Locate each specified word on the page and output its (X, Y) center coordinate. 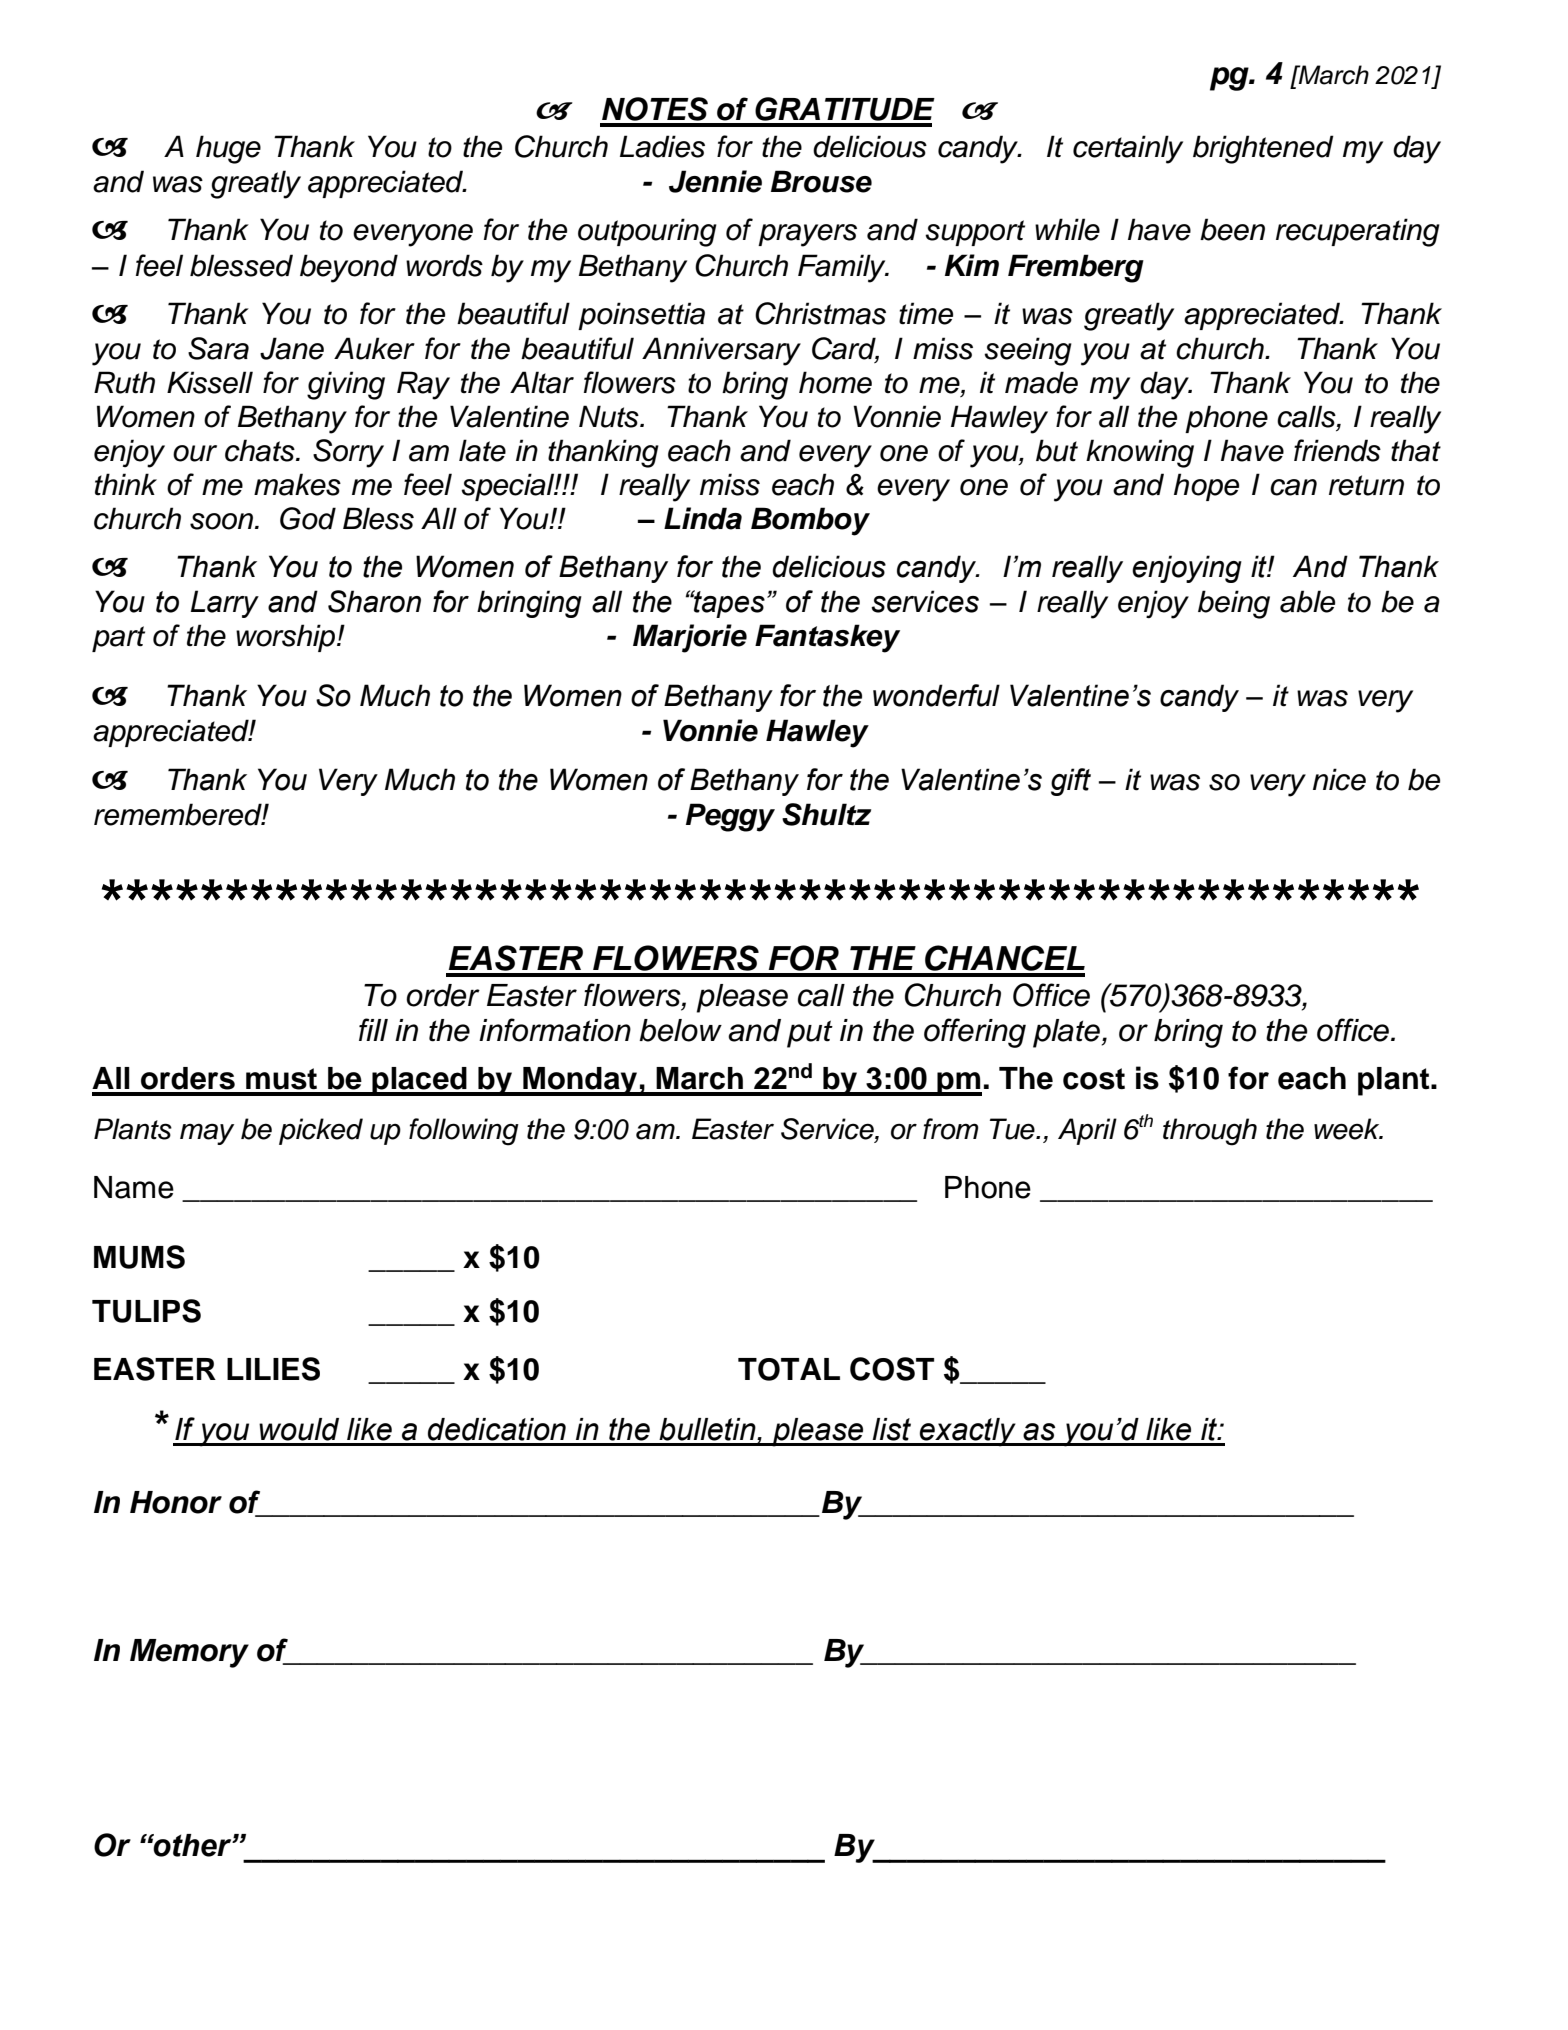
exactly (968, 1432)
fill (373, 1029)
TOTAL (789, 1369)
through (1210, 1132)
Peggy (730, 817)
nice (1339, 779)
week (1348, 1129)
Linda (703, 518)
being (1234, 604)
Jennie (715, 181)
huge (228, 149)
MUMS (139, 1257)
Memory (189, 1653)
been (1232, 229)
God (308, 518)
